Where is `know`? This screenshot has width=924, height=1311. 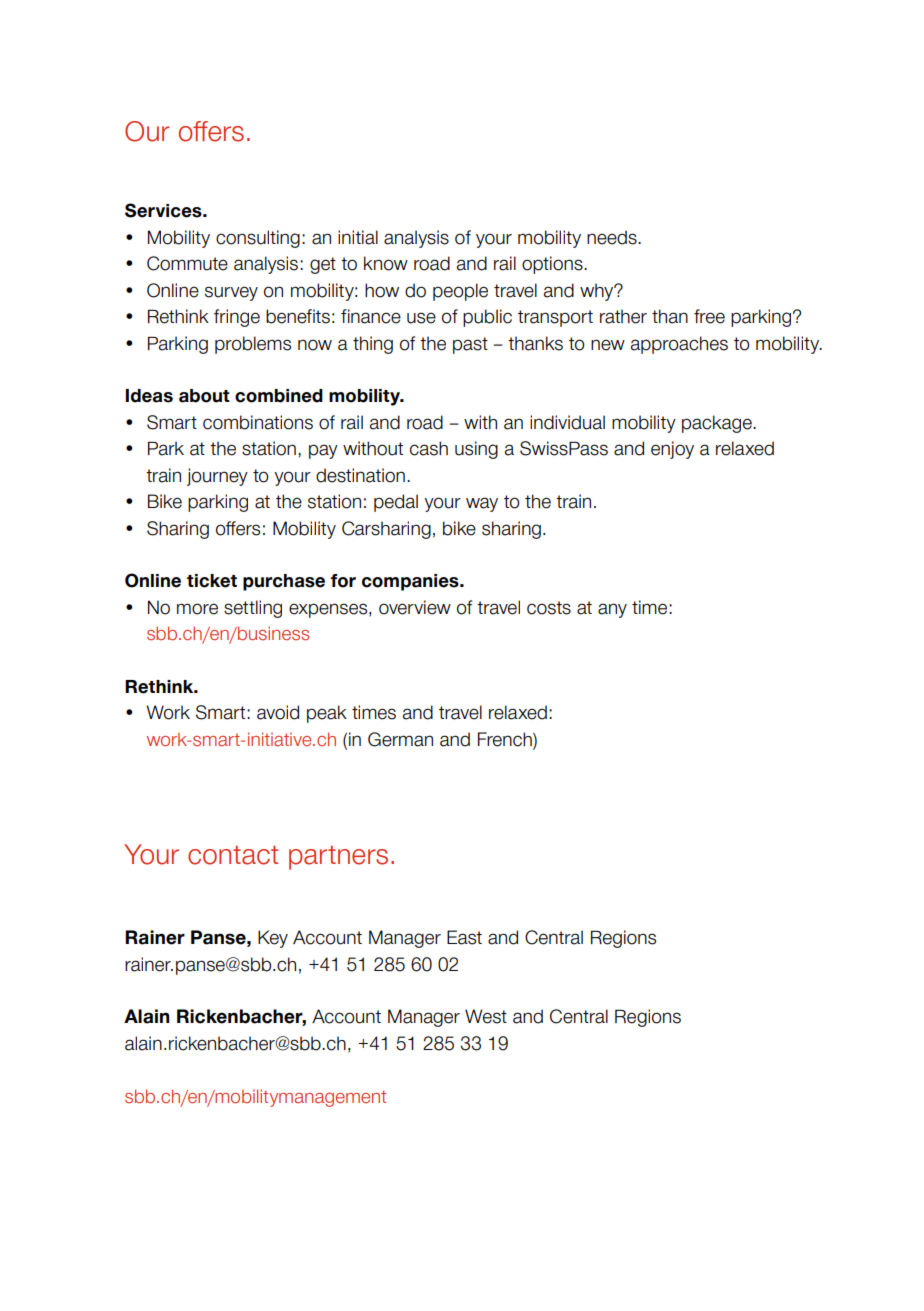
know is located at coordinates (386, 263).
